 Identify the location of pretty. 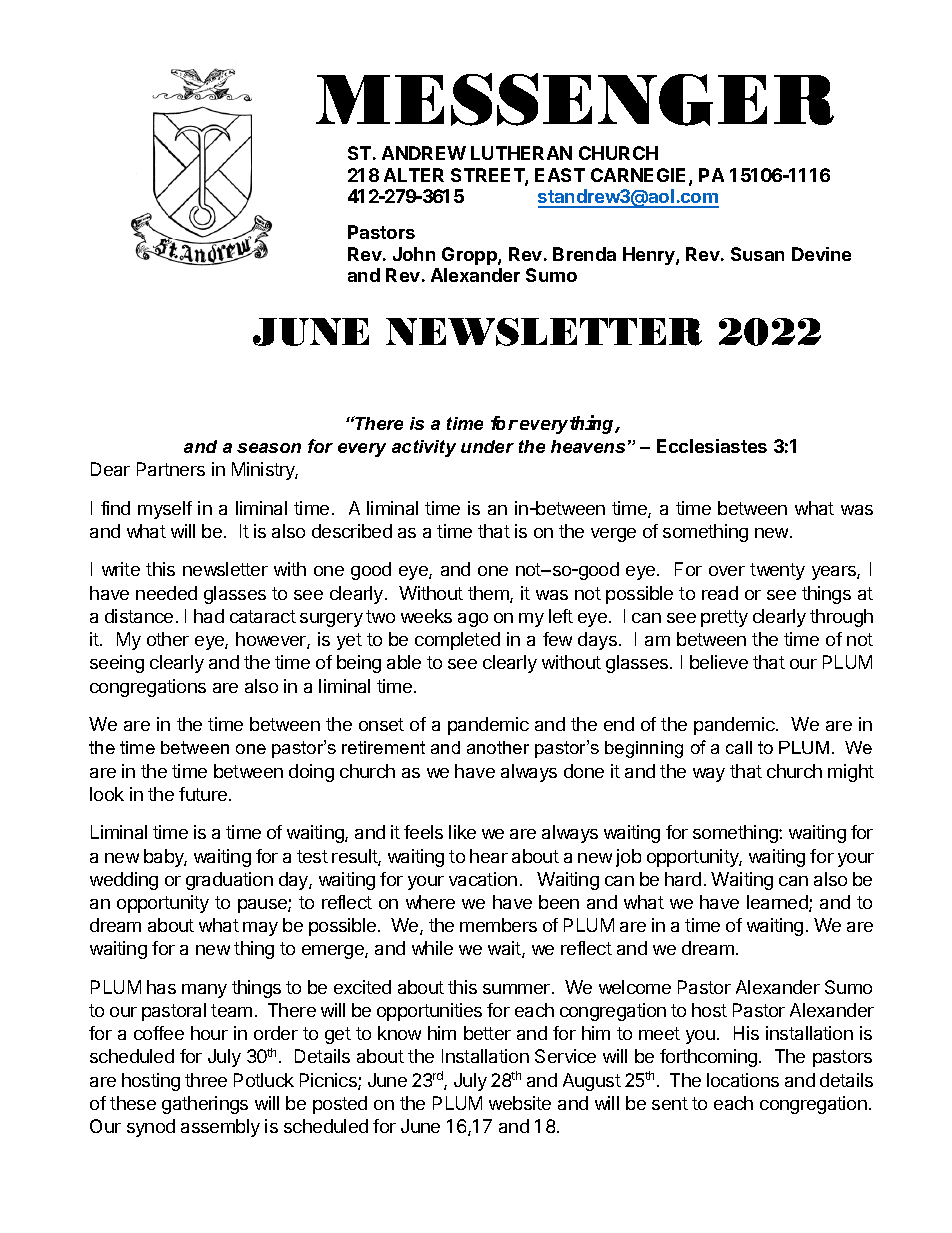
(724, 618).
